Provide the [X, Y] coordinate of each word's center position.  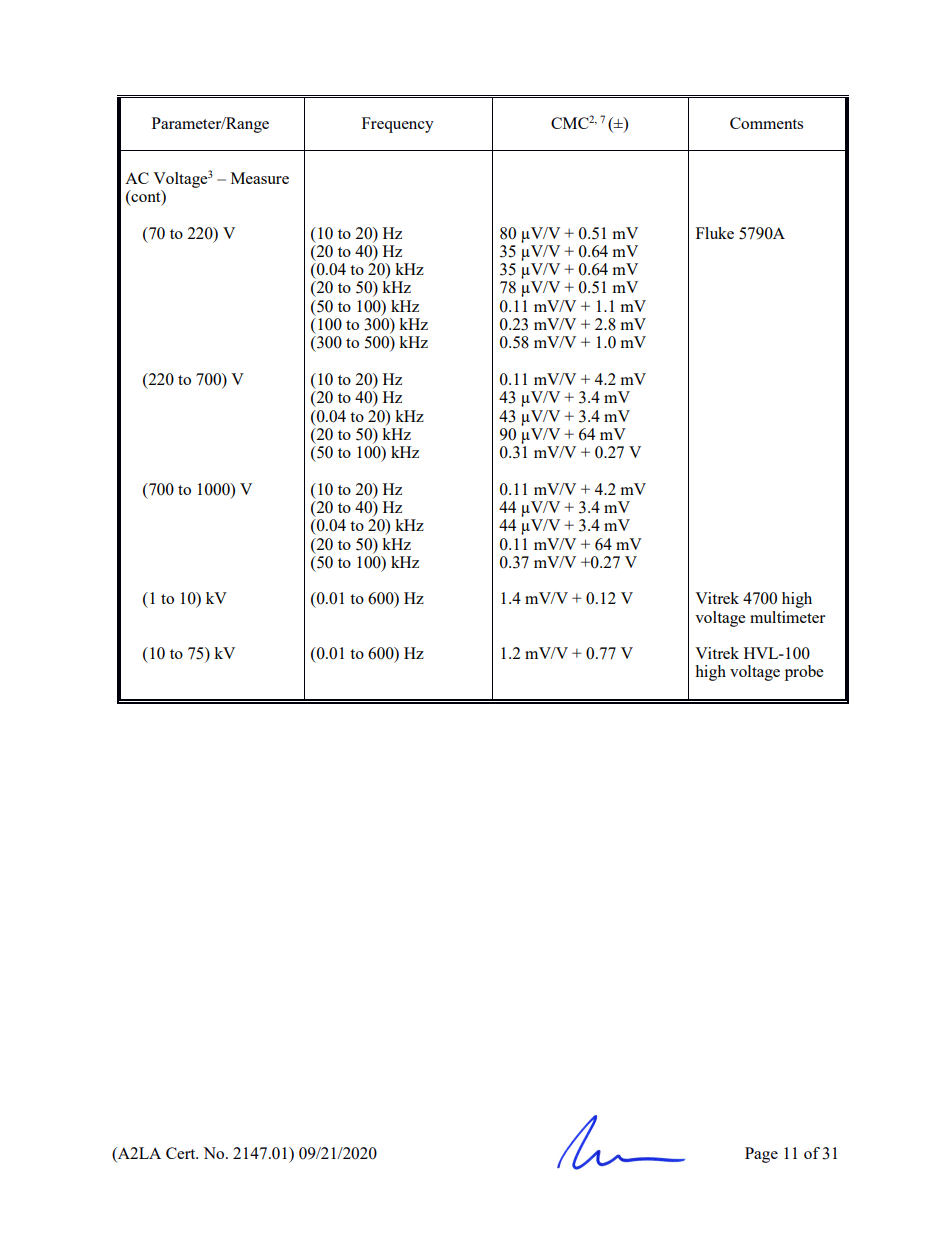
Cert [182, 1153]
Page [761, 1155]
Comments [766, 123]
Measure [260, 178]
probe [804, 673]
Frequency [398, 125]
